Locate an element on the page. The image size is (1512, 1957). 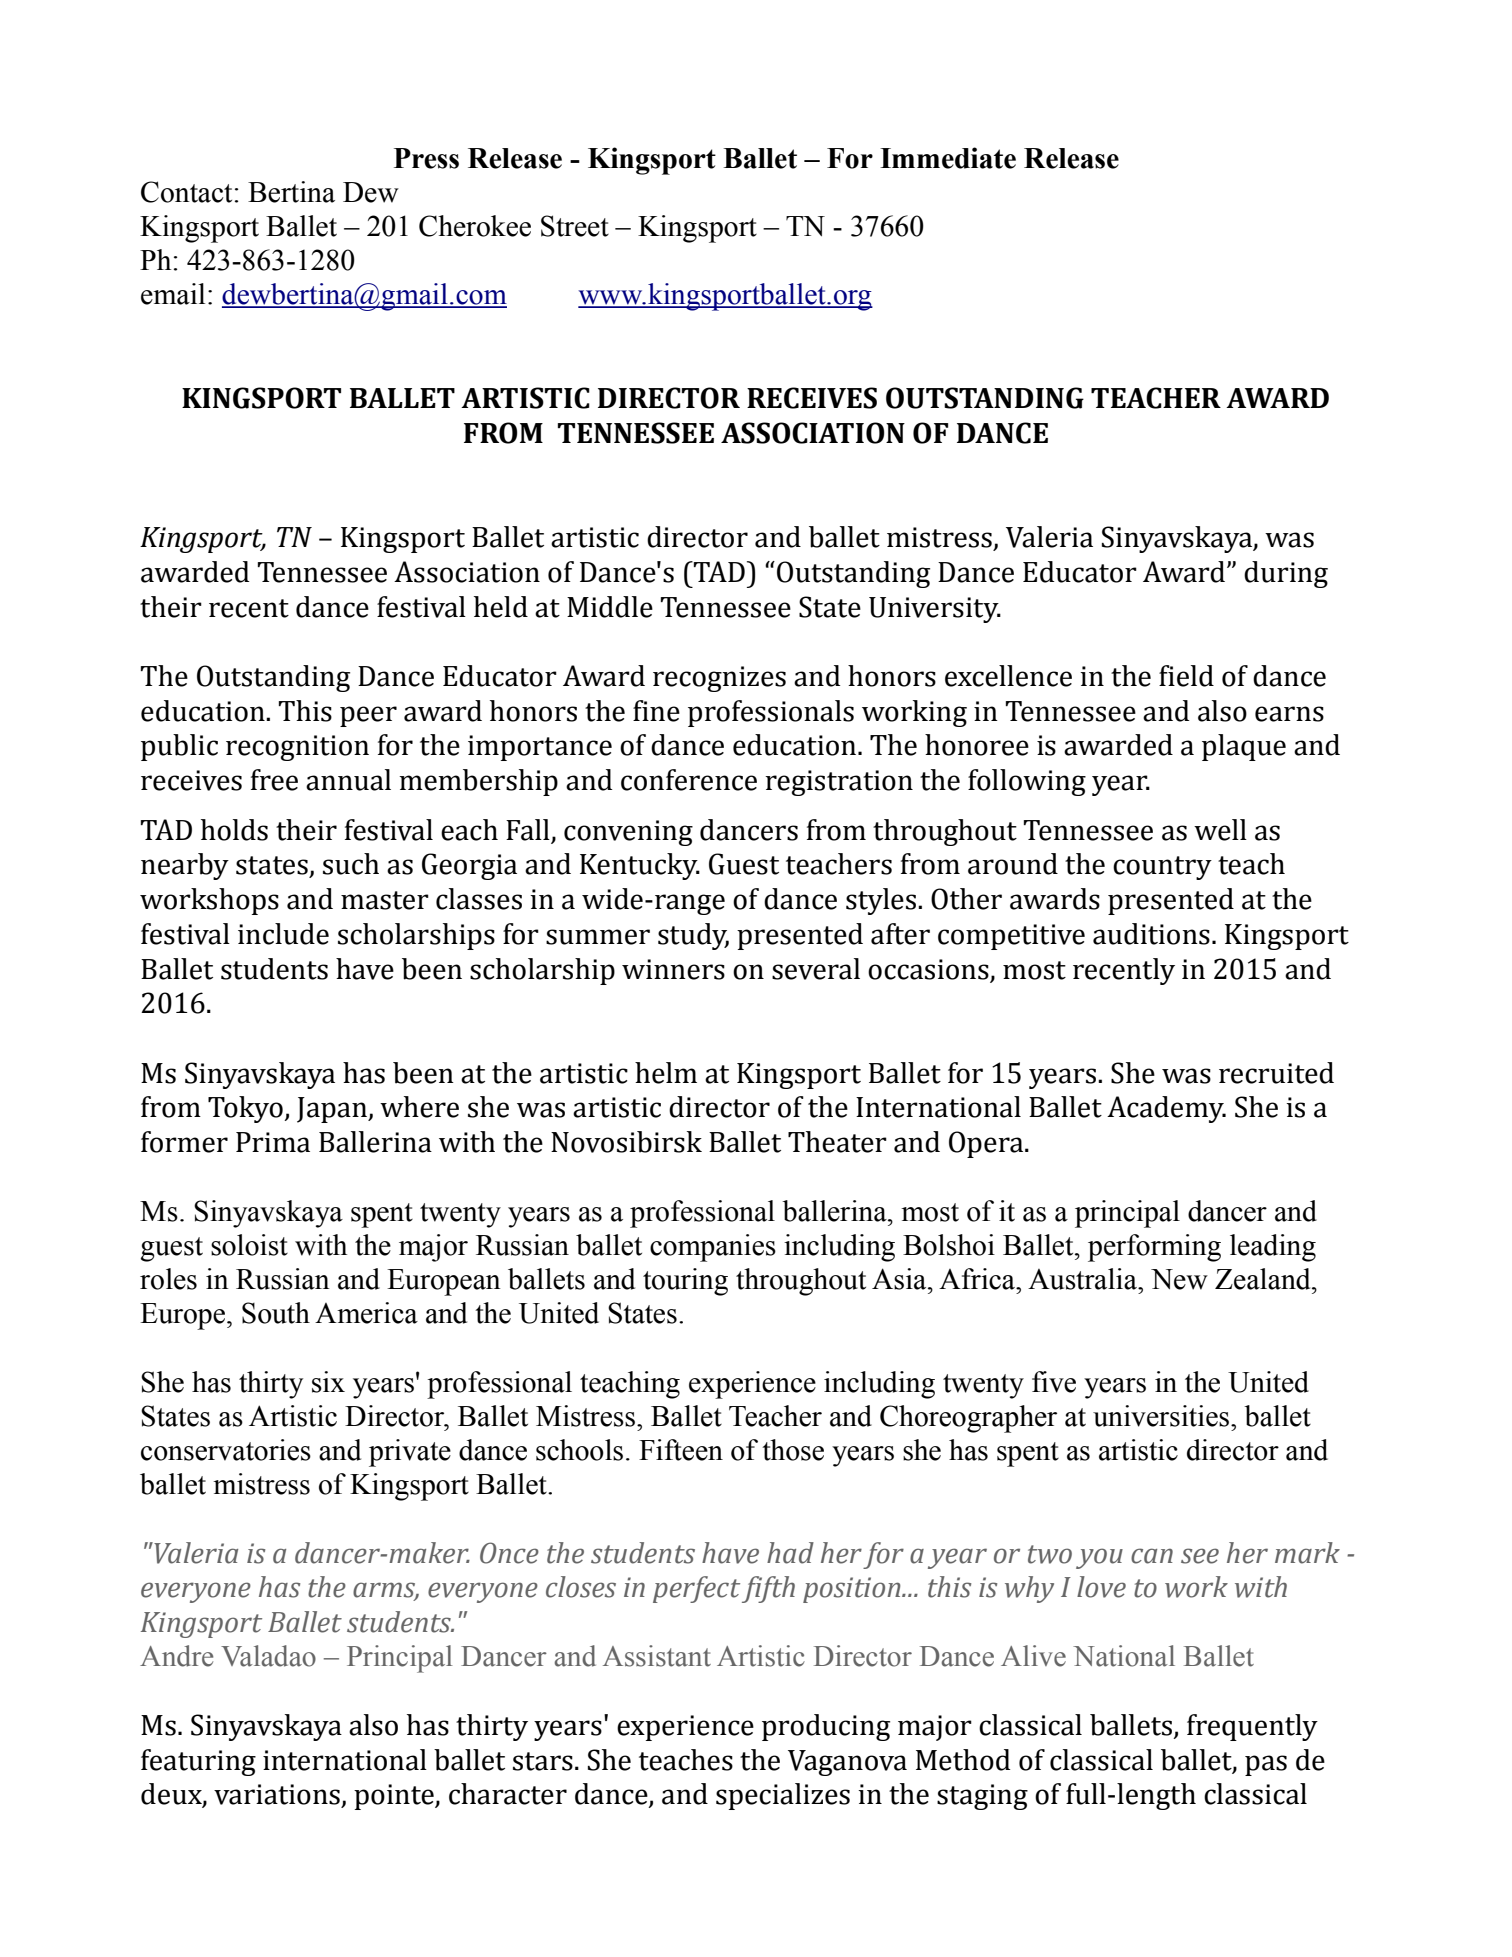
touring is located at coordinates (685, 1282).
